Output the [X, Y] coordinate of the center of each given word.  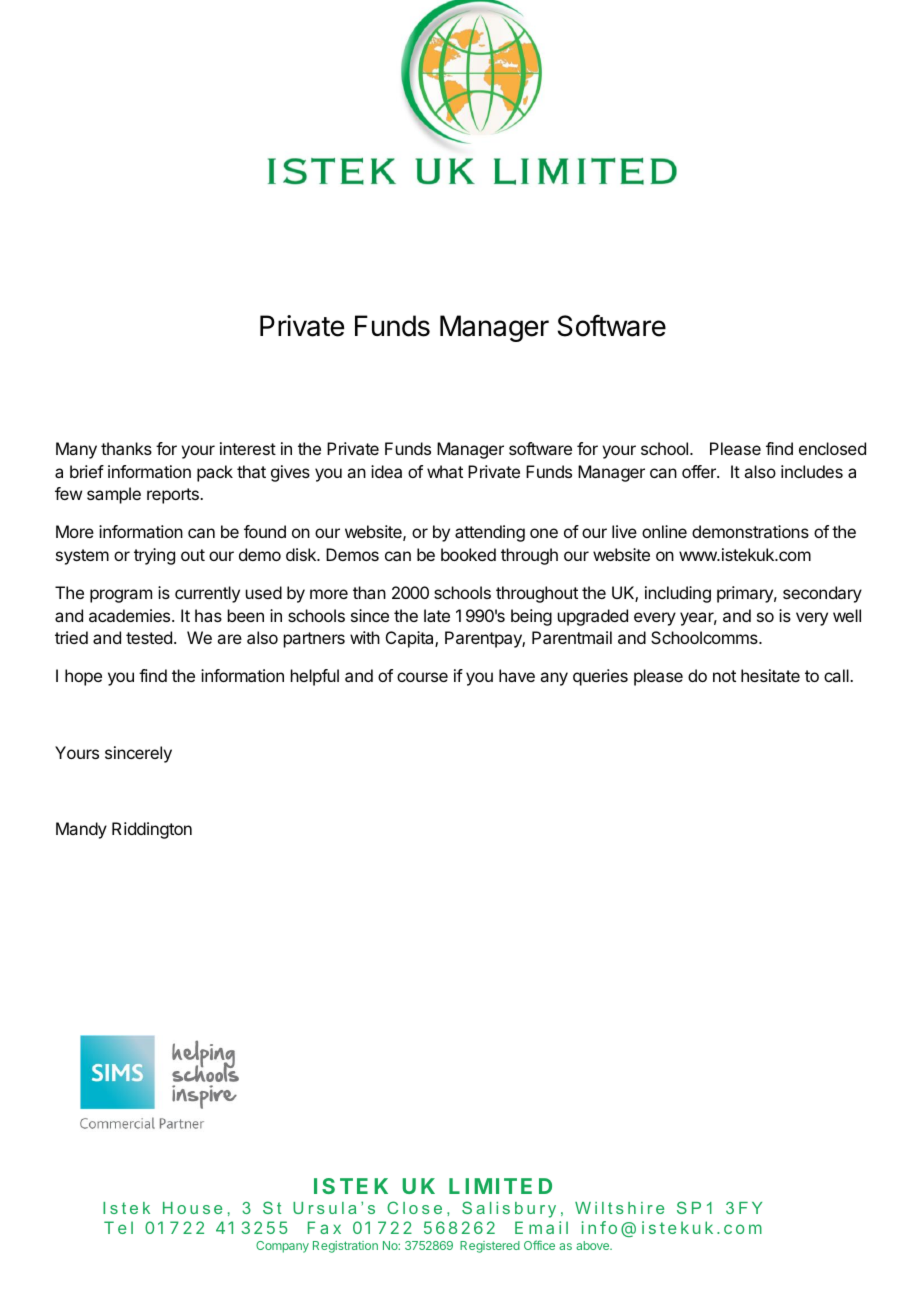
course [422, 677]
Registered [490, 1247]
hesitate [770, 675]
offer [700, 471]
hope [83, 677]
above [594, 1245]
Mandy [81, 830]
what [445, 471]
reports [174, 496]
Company [282, 1247]
